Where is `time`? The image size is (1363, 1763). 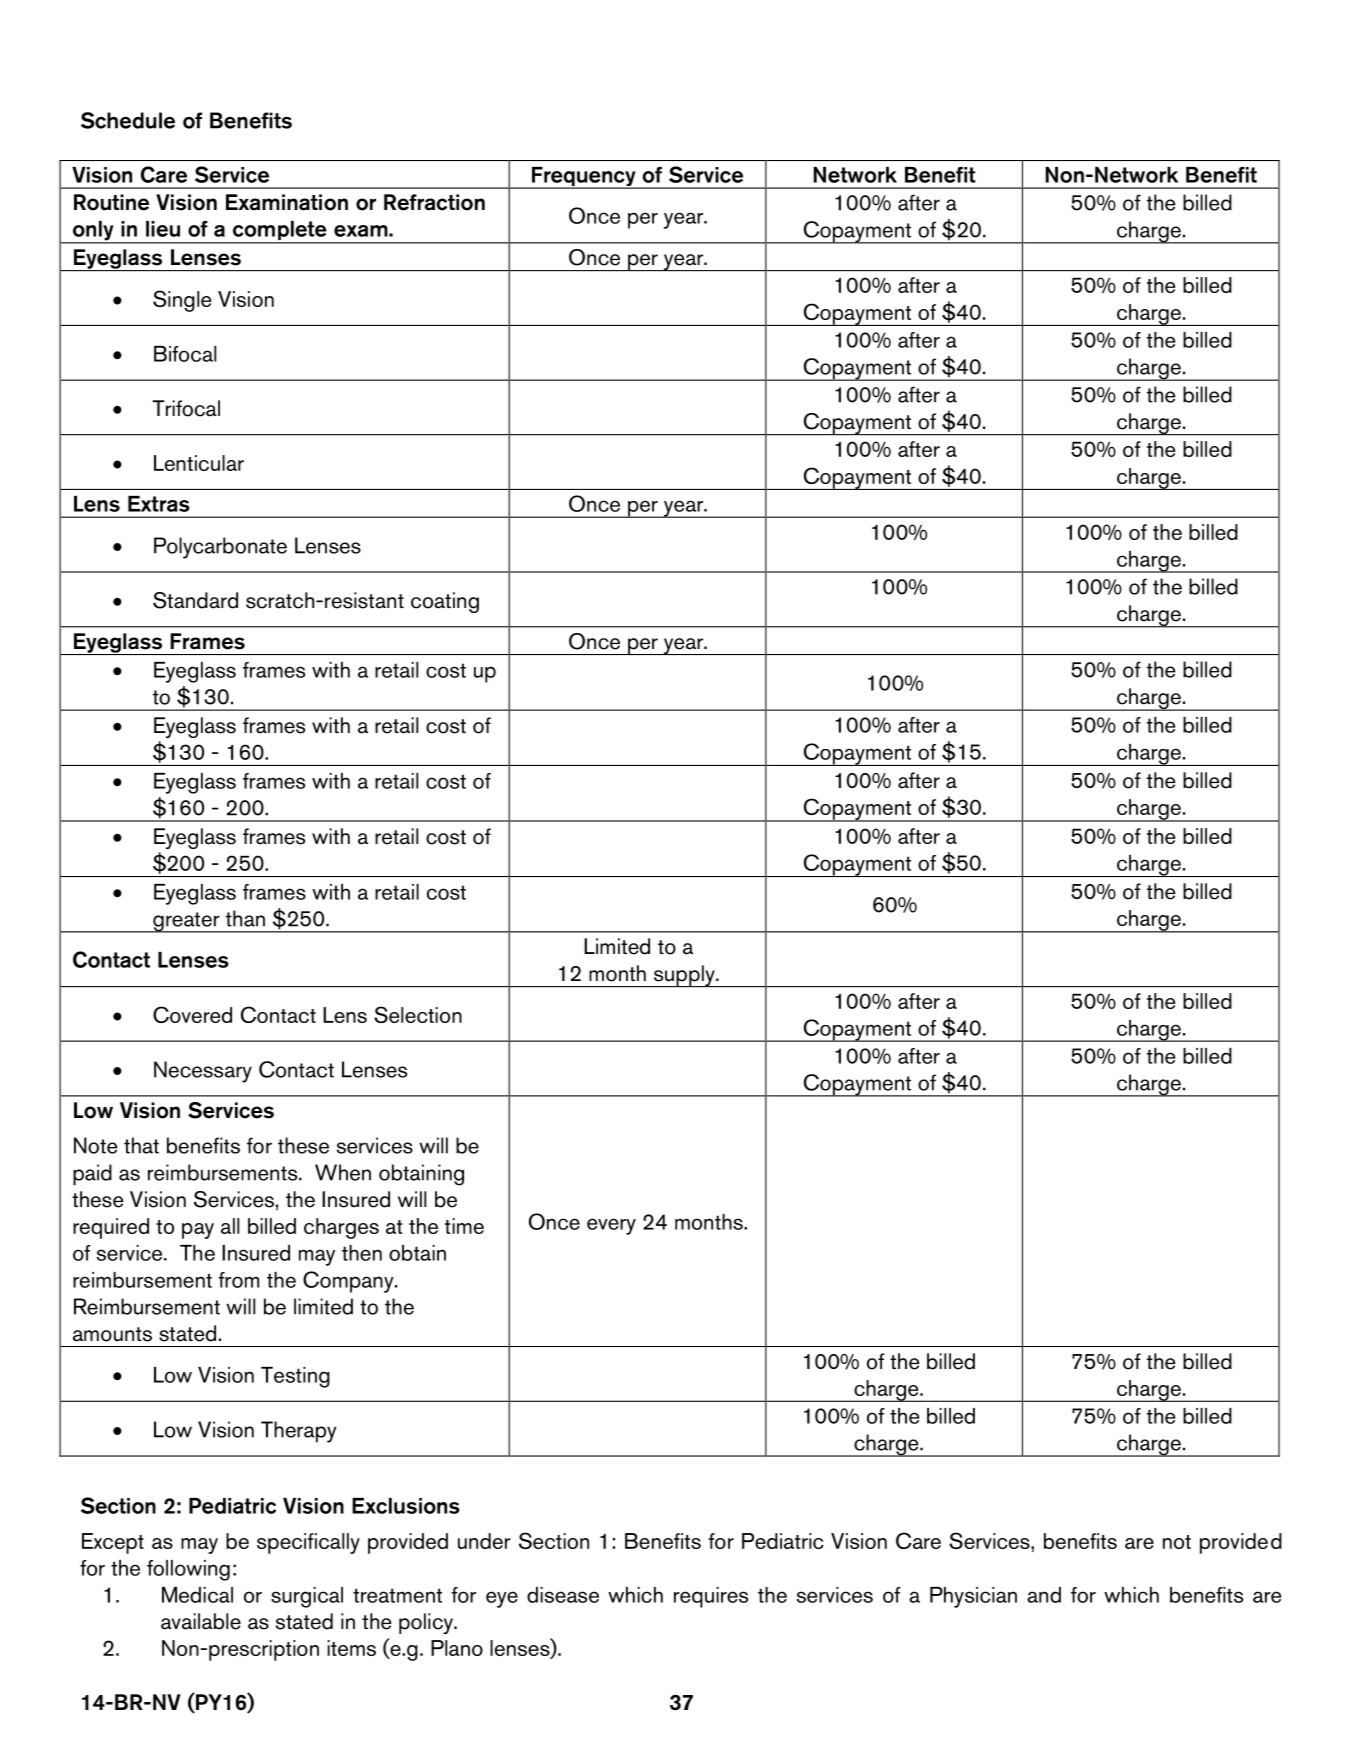
time is located at coordinates (464, 1226).
